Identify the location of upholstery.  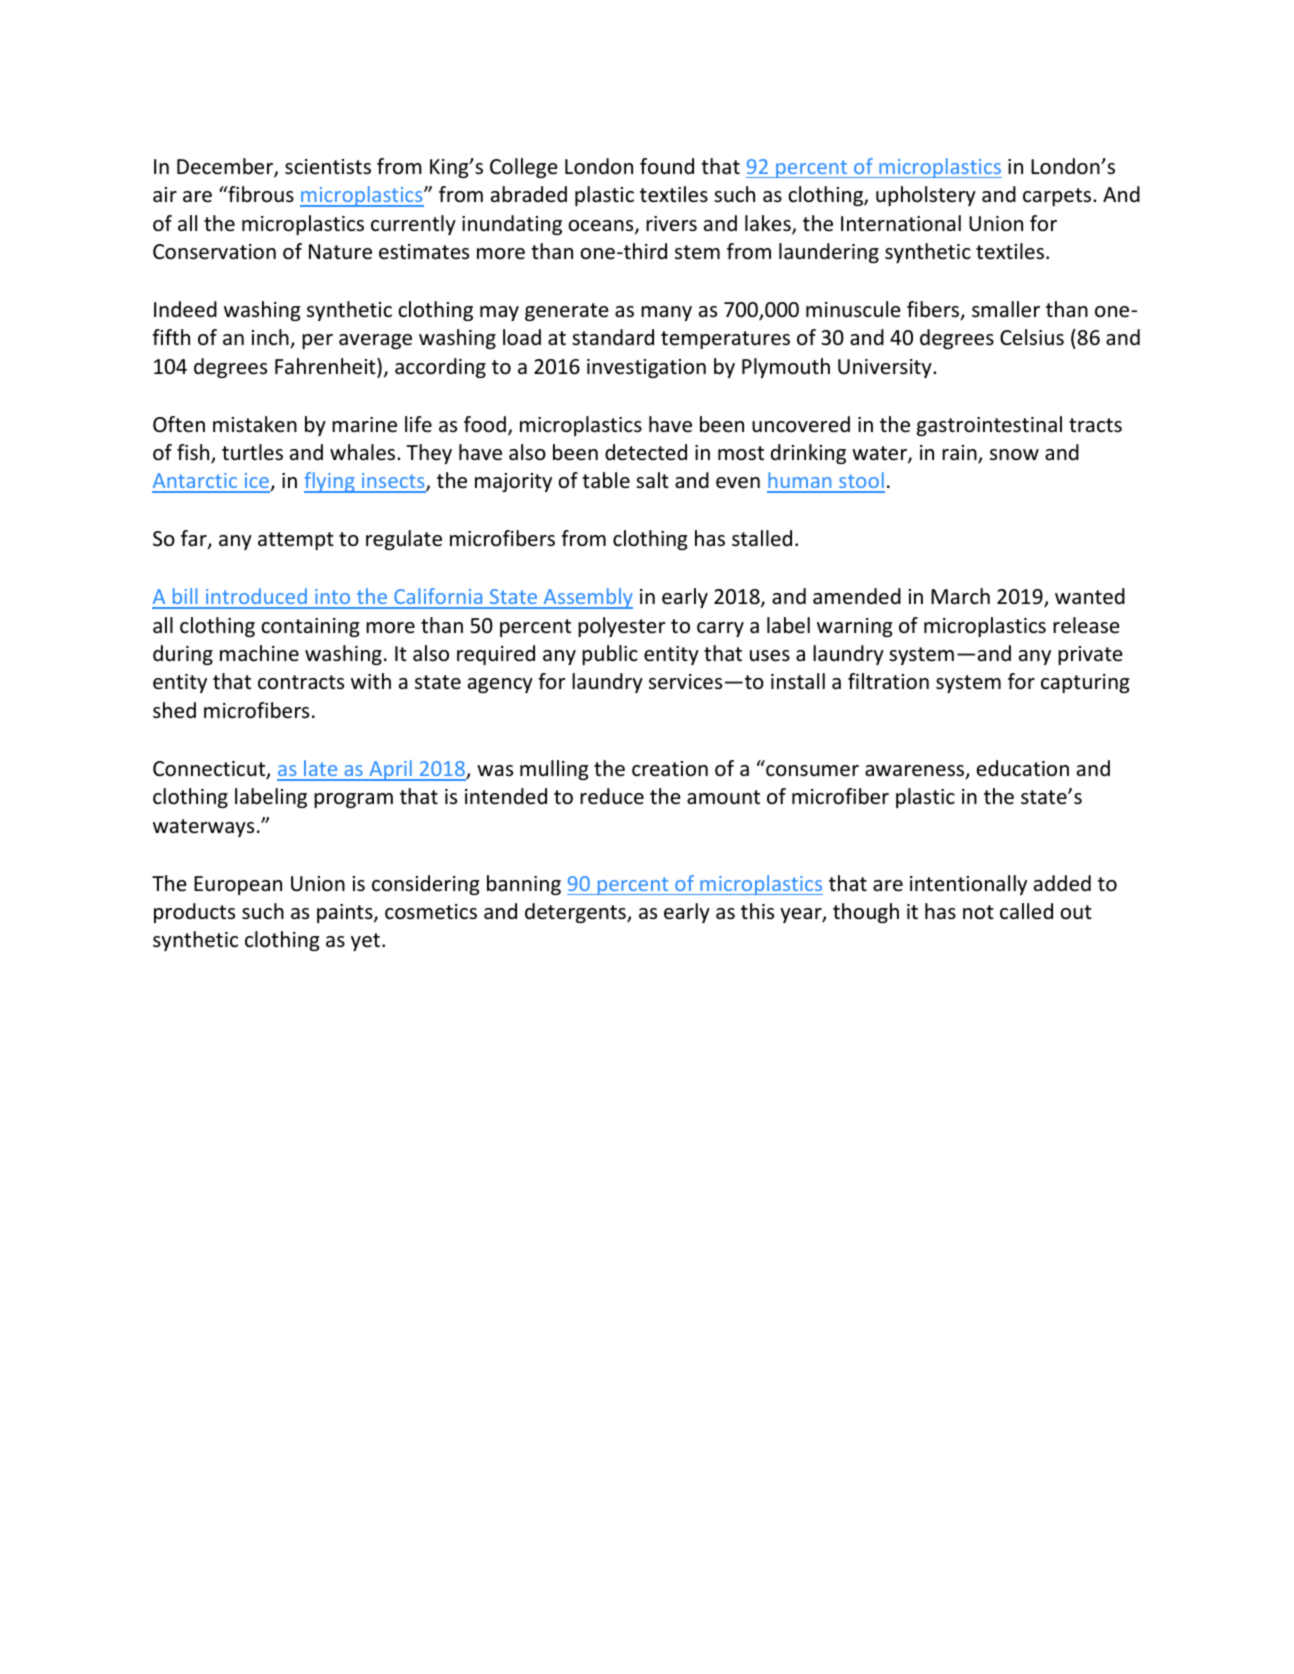
(926, 196).
